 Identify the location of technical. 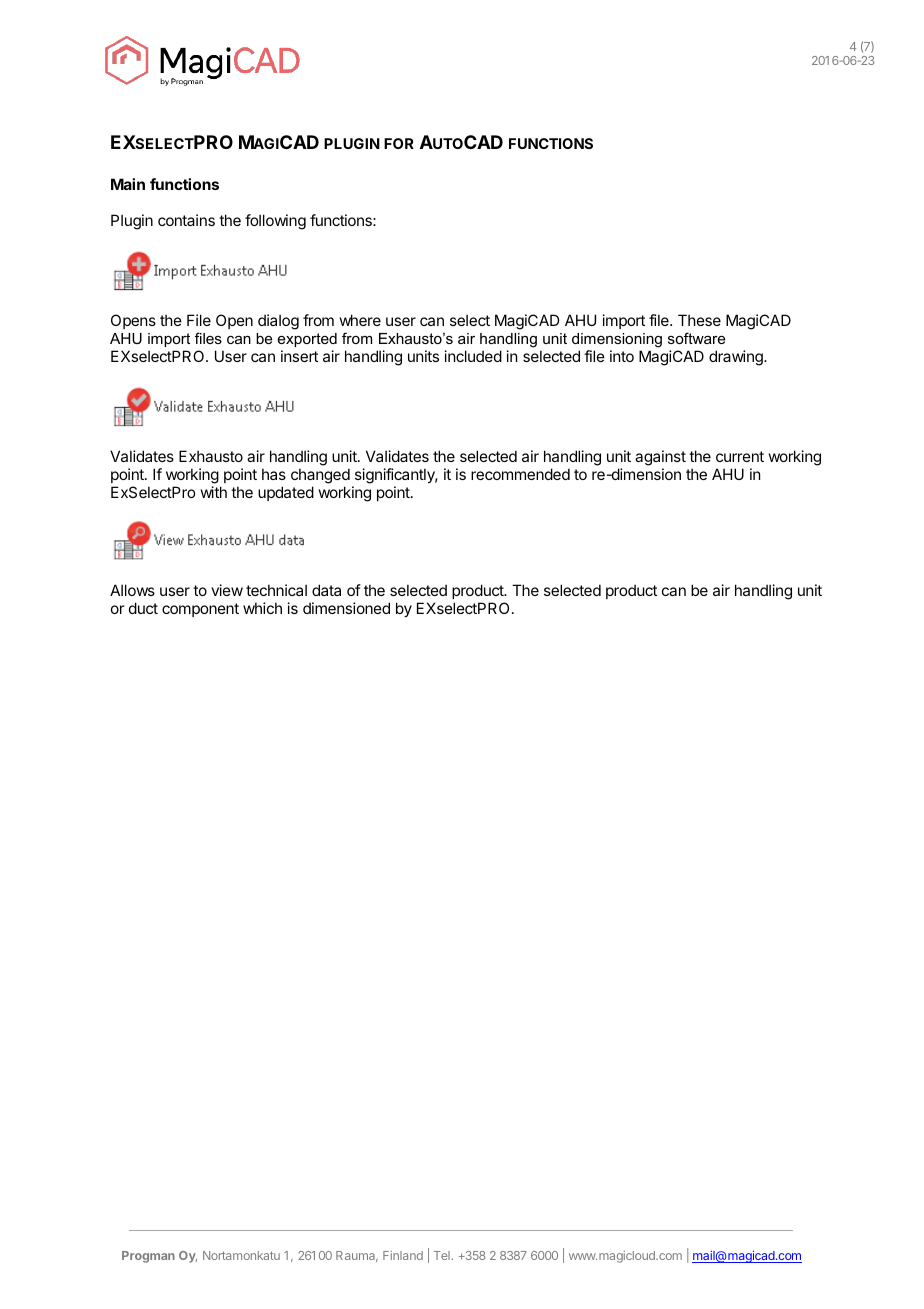
(276, 590).
